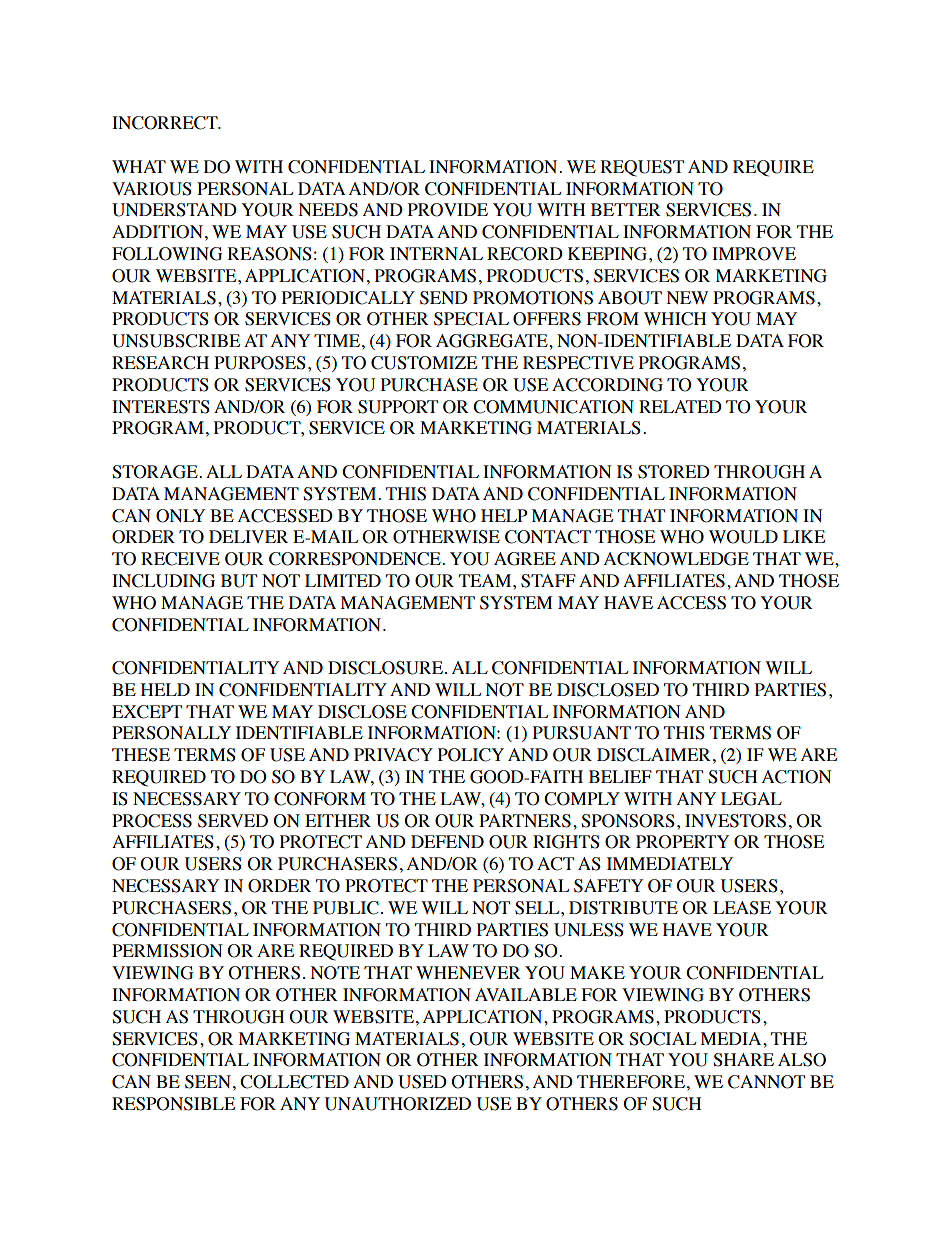  What do you see at coordinates (422, 1082) in the image?
I see `USED` at bounding box center [422, 1082].
